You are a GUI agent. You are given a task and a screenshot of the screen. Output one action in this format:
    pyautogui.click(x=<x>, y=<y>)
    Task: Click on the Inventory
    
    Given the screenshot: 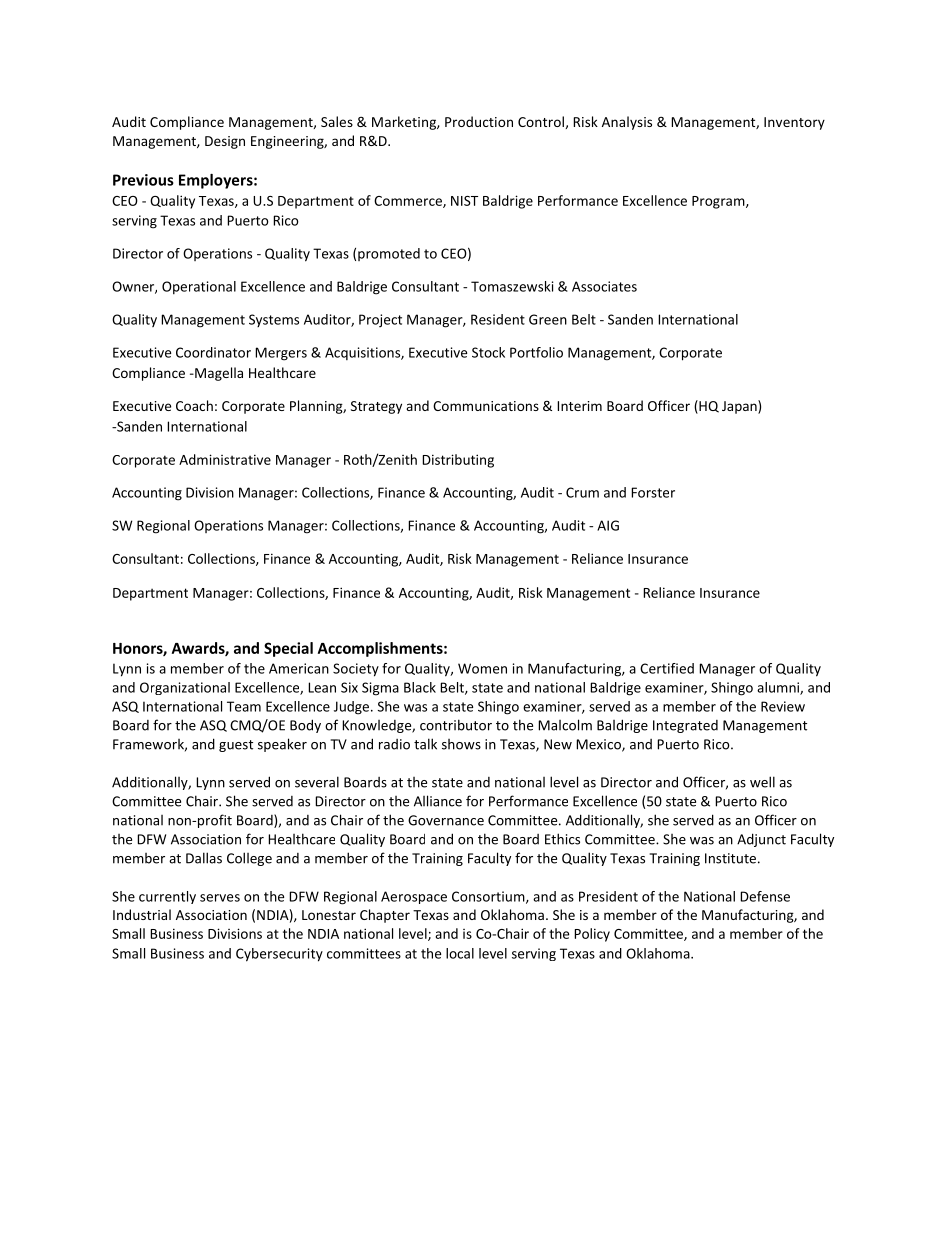 What is the action you would take?
    pyautogui.click(x=794, y=123)
